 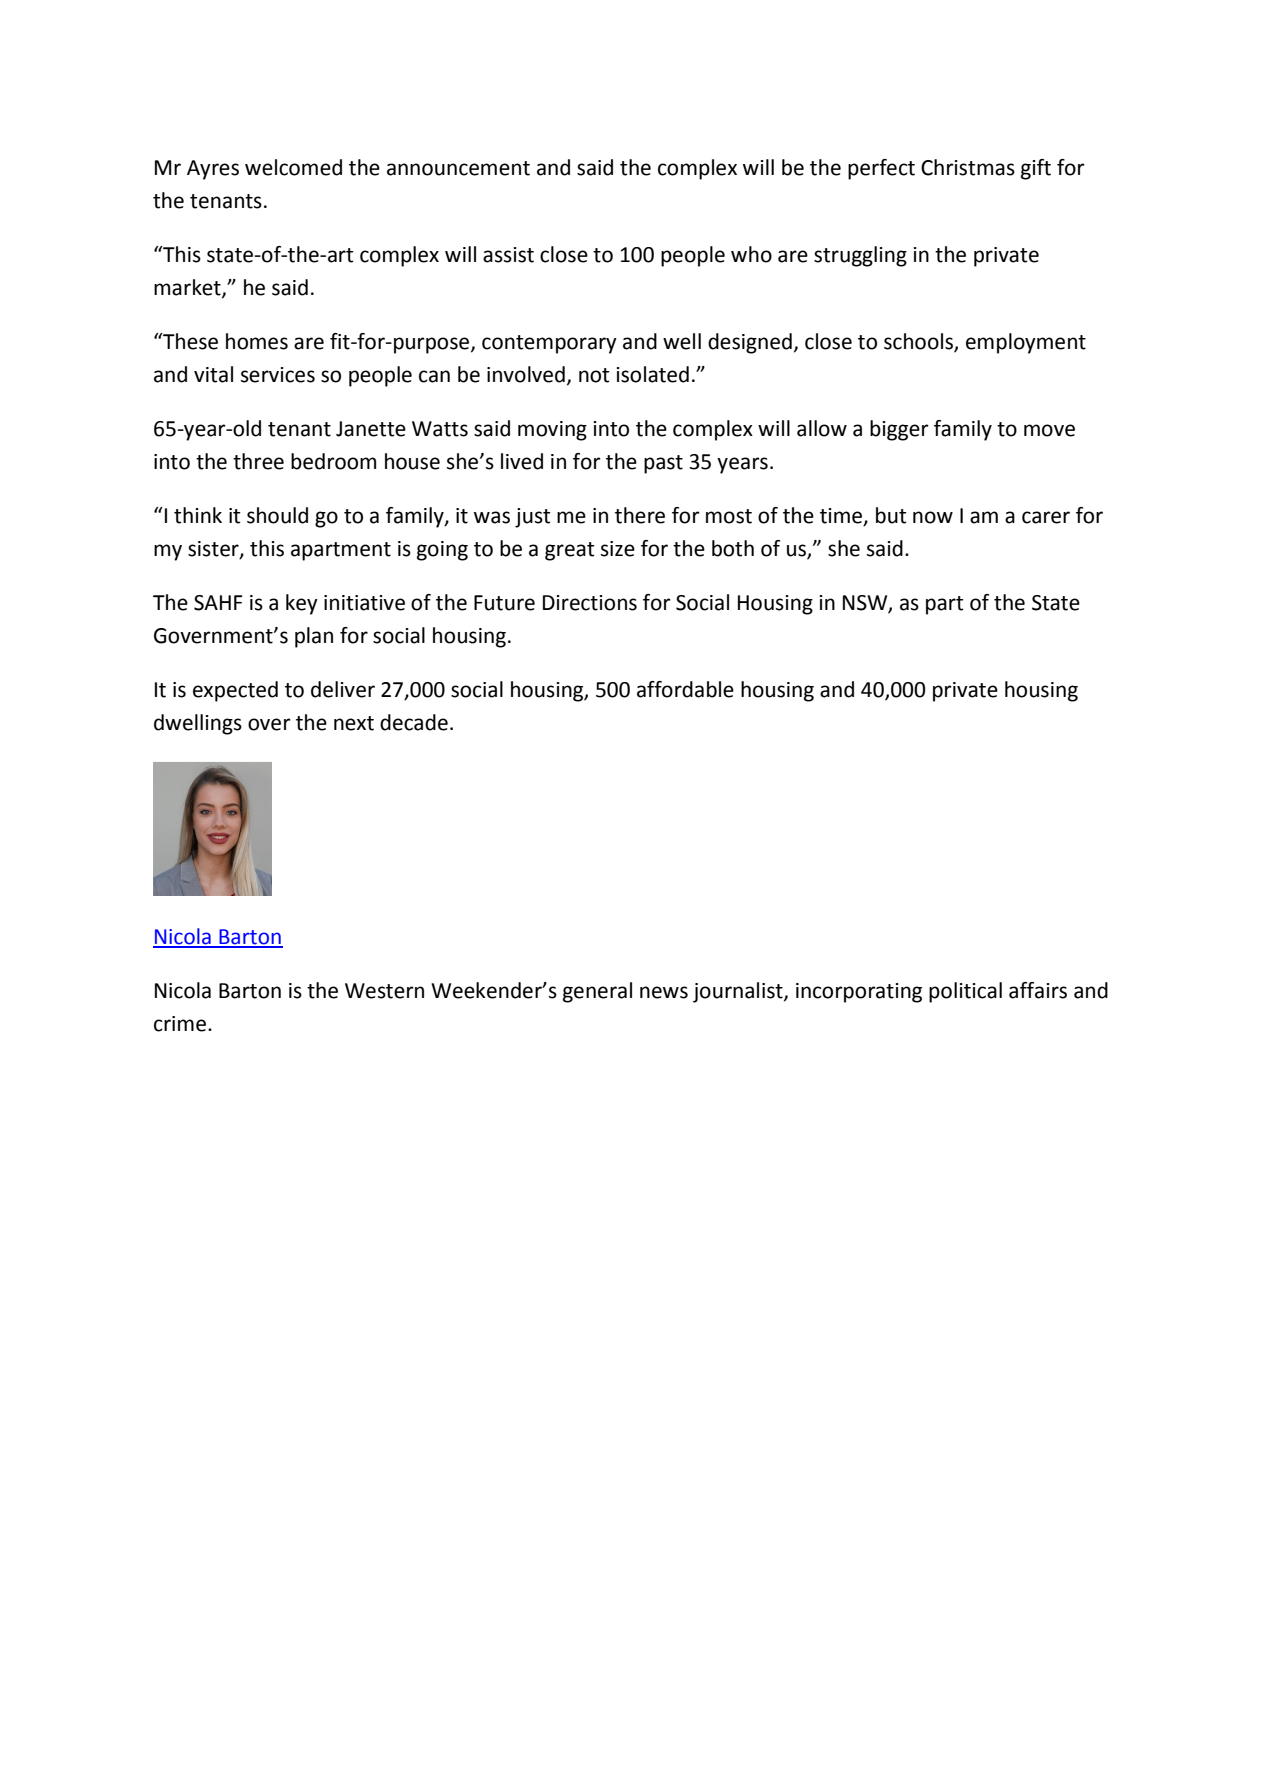 I want to click on Directions, so click(x=590, y=603).
